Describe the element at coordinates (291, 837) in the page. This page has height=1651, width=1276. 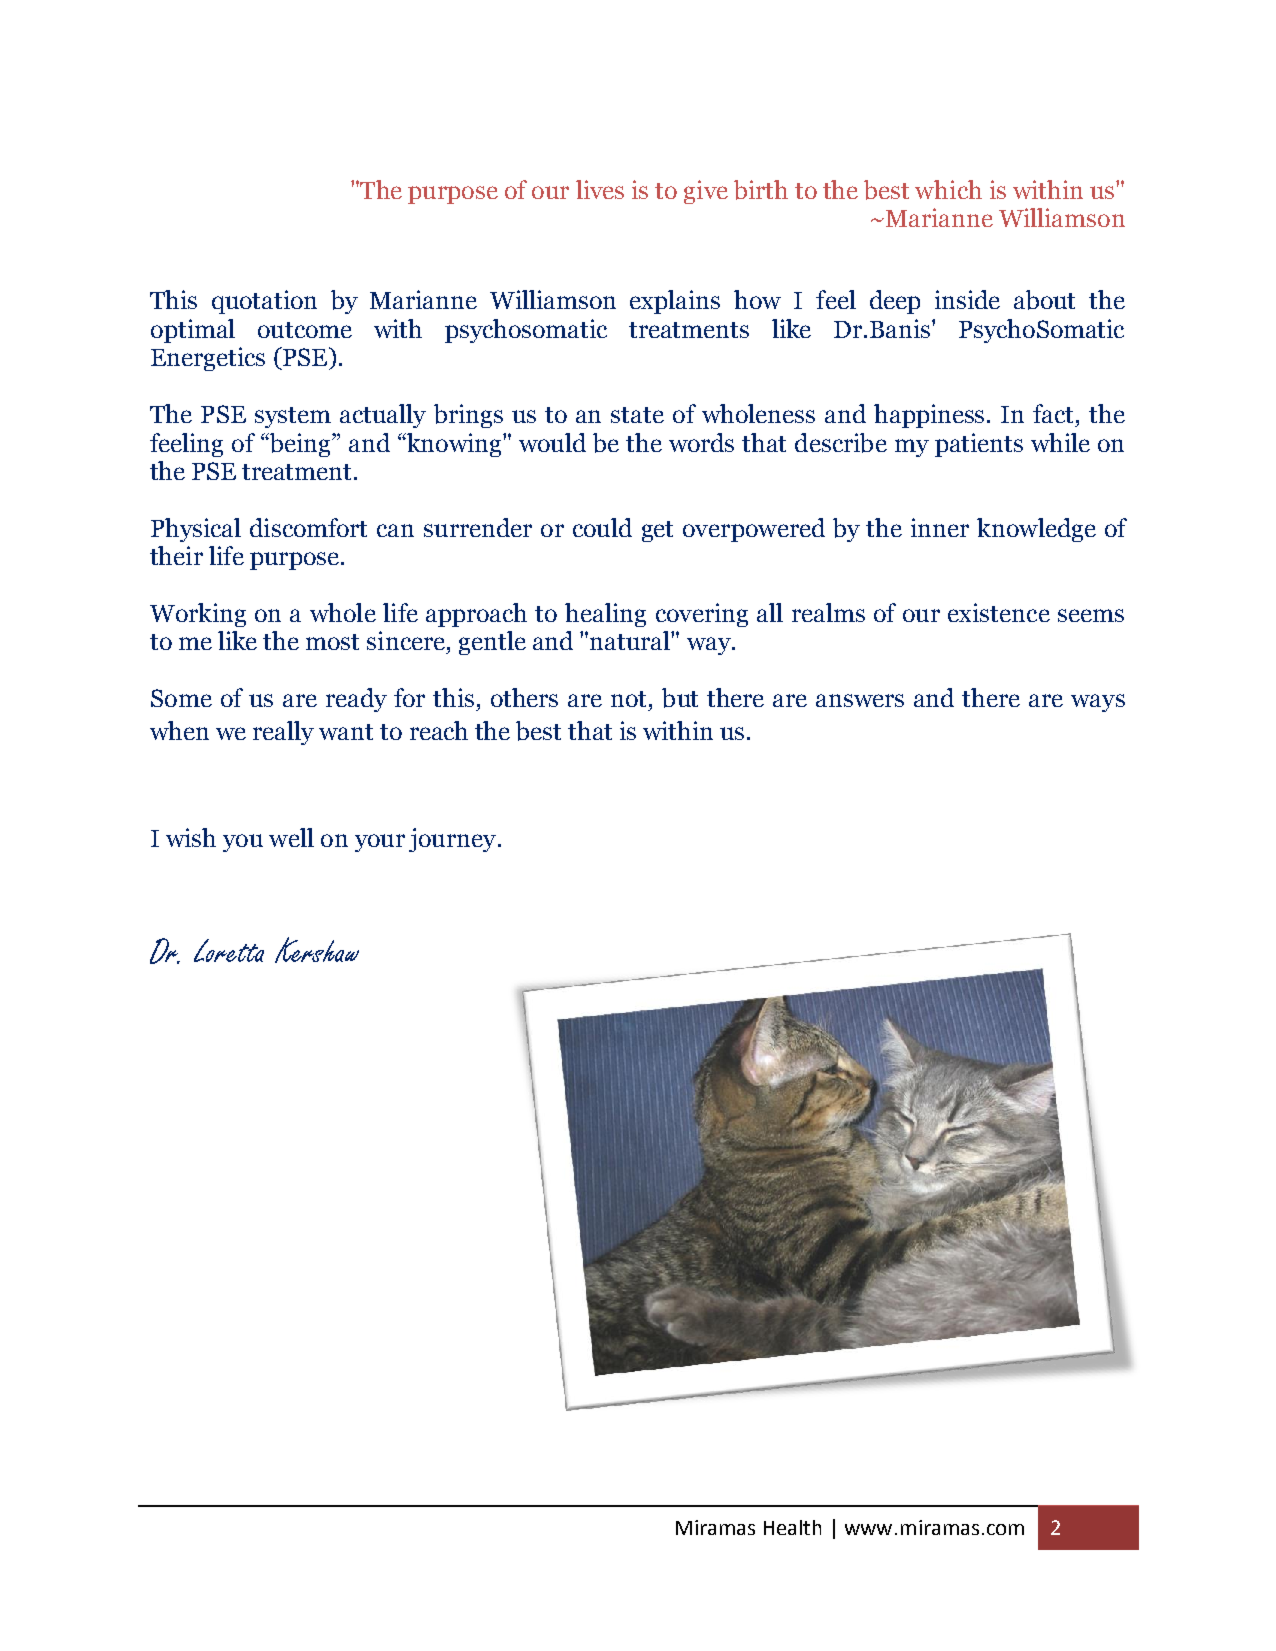
I see `well` at that location.
